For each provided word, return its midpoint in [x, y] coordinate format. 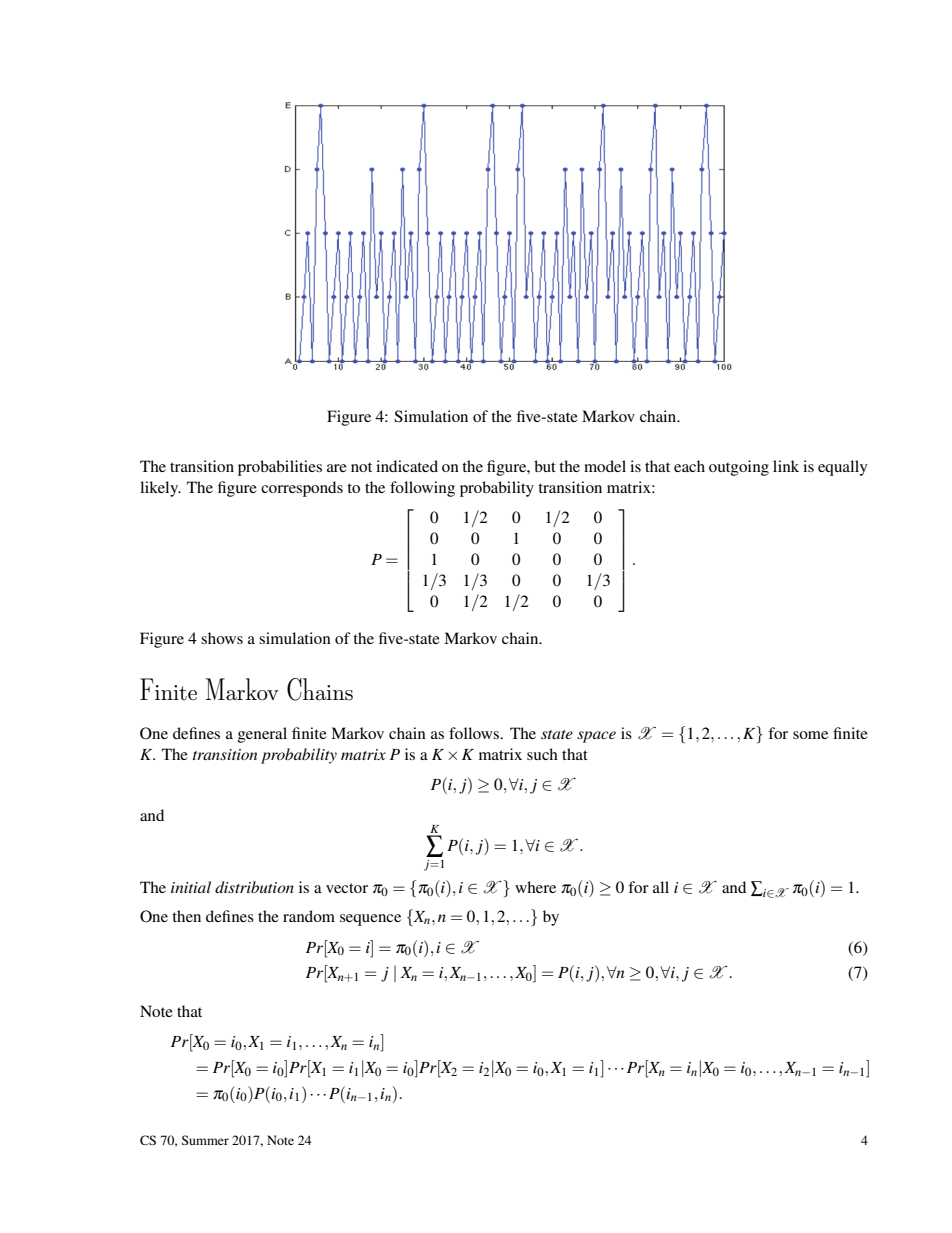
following [422, 489]
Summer [205, 1140]
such [542, 754]
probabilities [280, 468]
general [262, 735]
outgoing [739, 468]
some [810, 735]
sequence [370, 920]
